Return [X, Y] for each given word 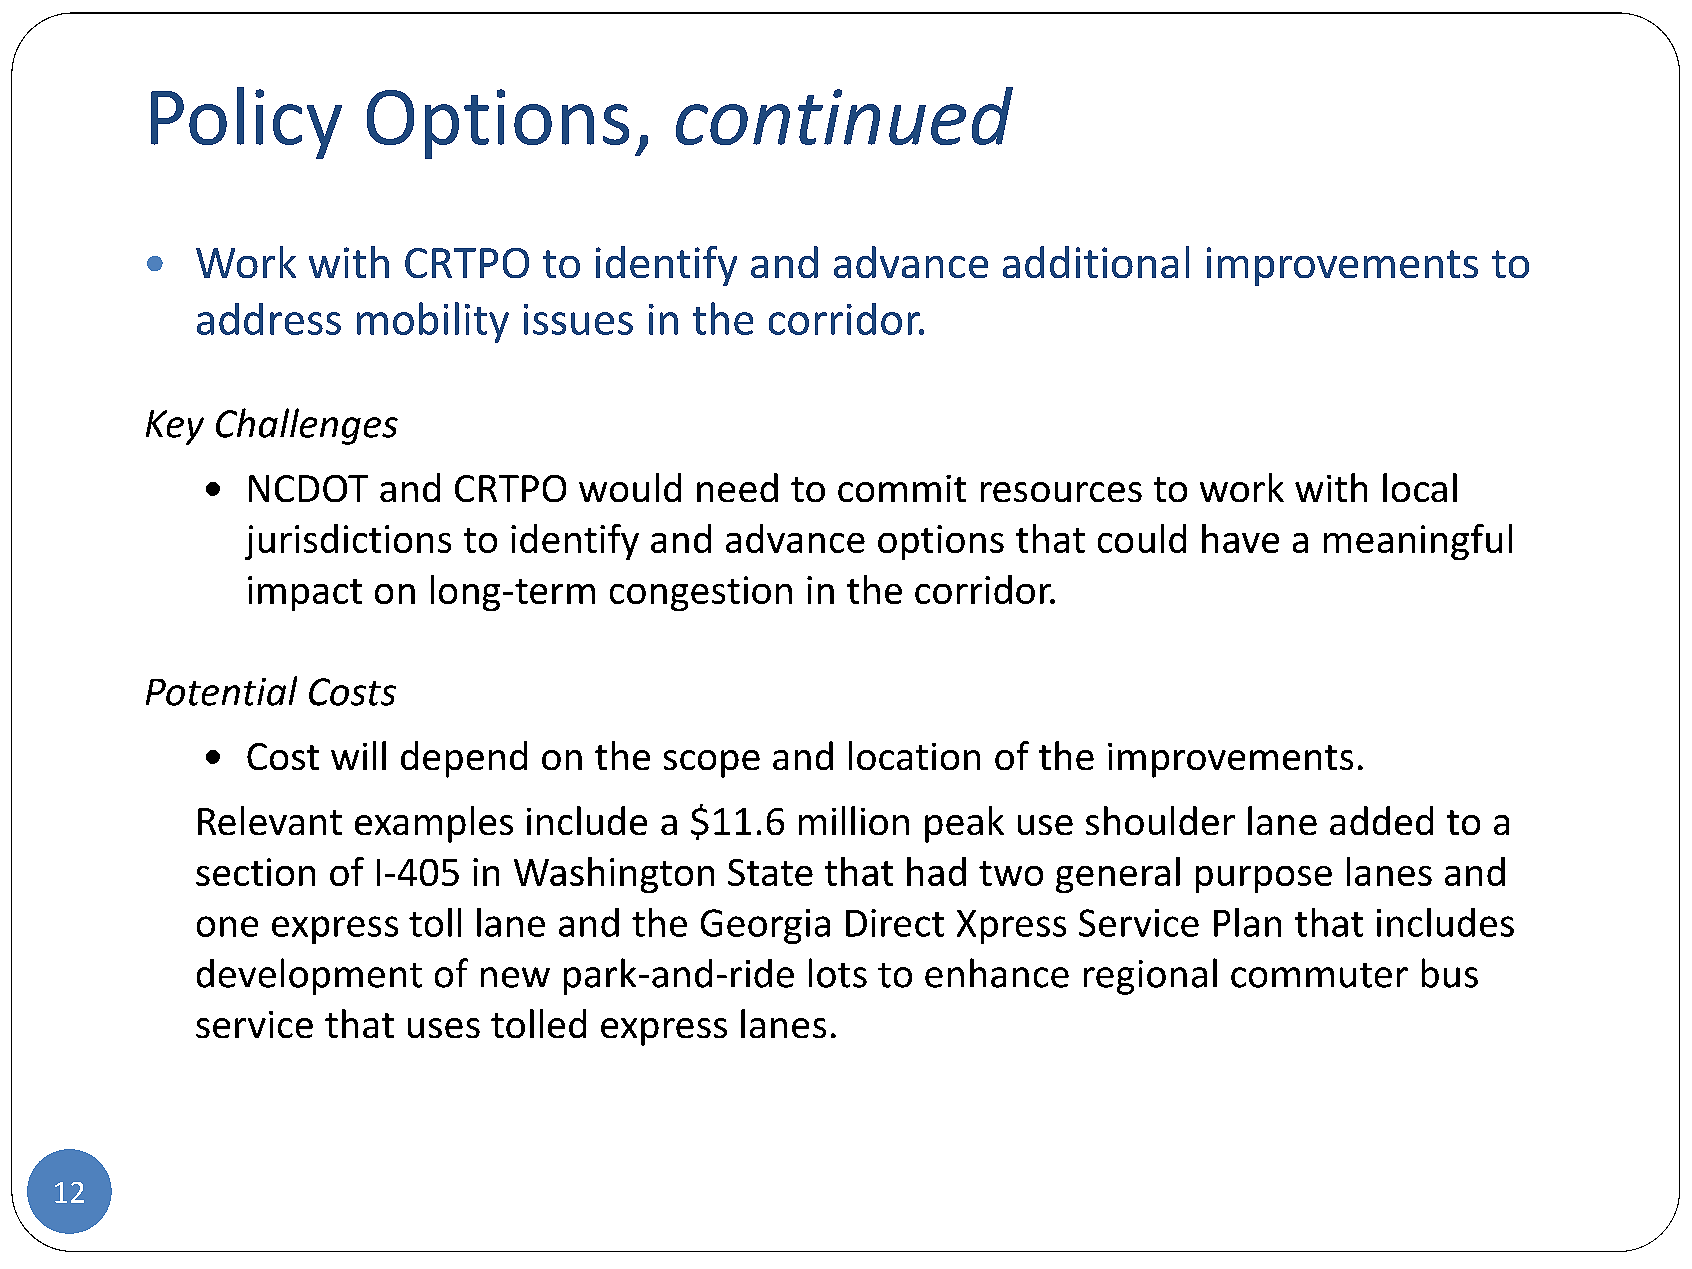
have [1240, 538]
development [309, 976]
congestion [701, 593]
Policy [246, 123]
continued [844, 116]
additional [1096, 262]
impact [305, 593]
